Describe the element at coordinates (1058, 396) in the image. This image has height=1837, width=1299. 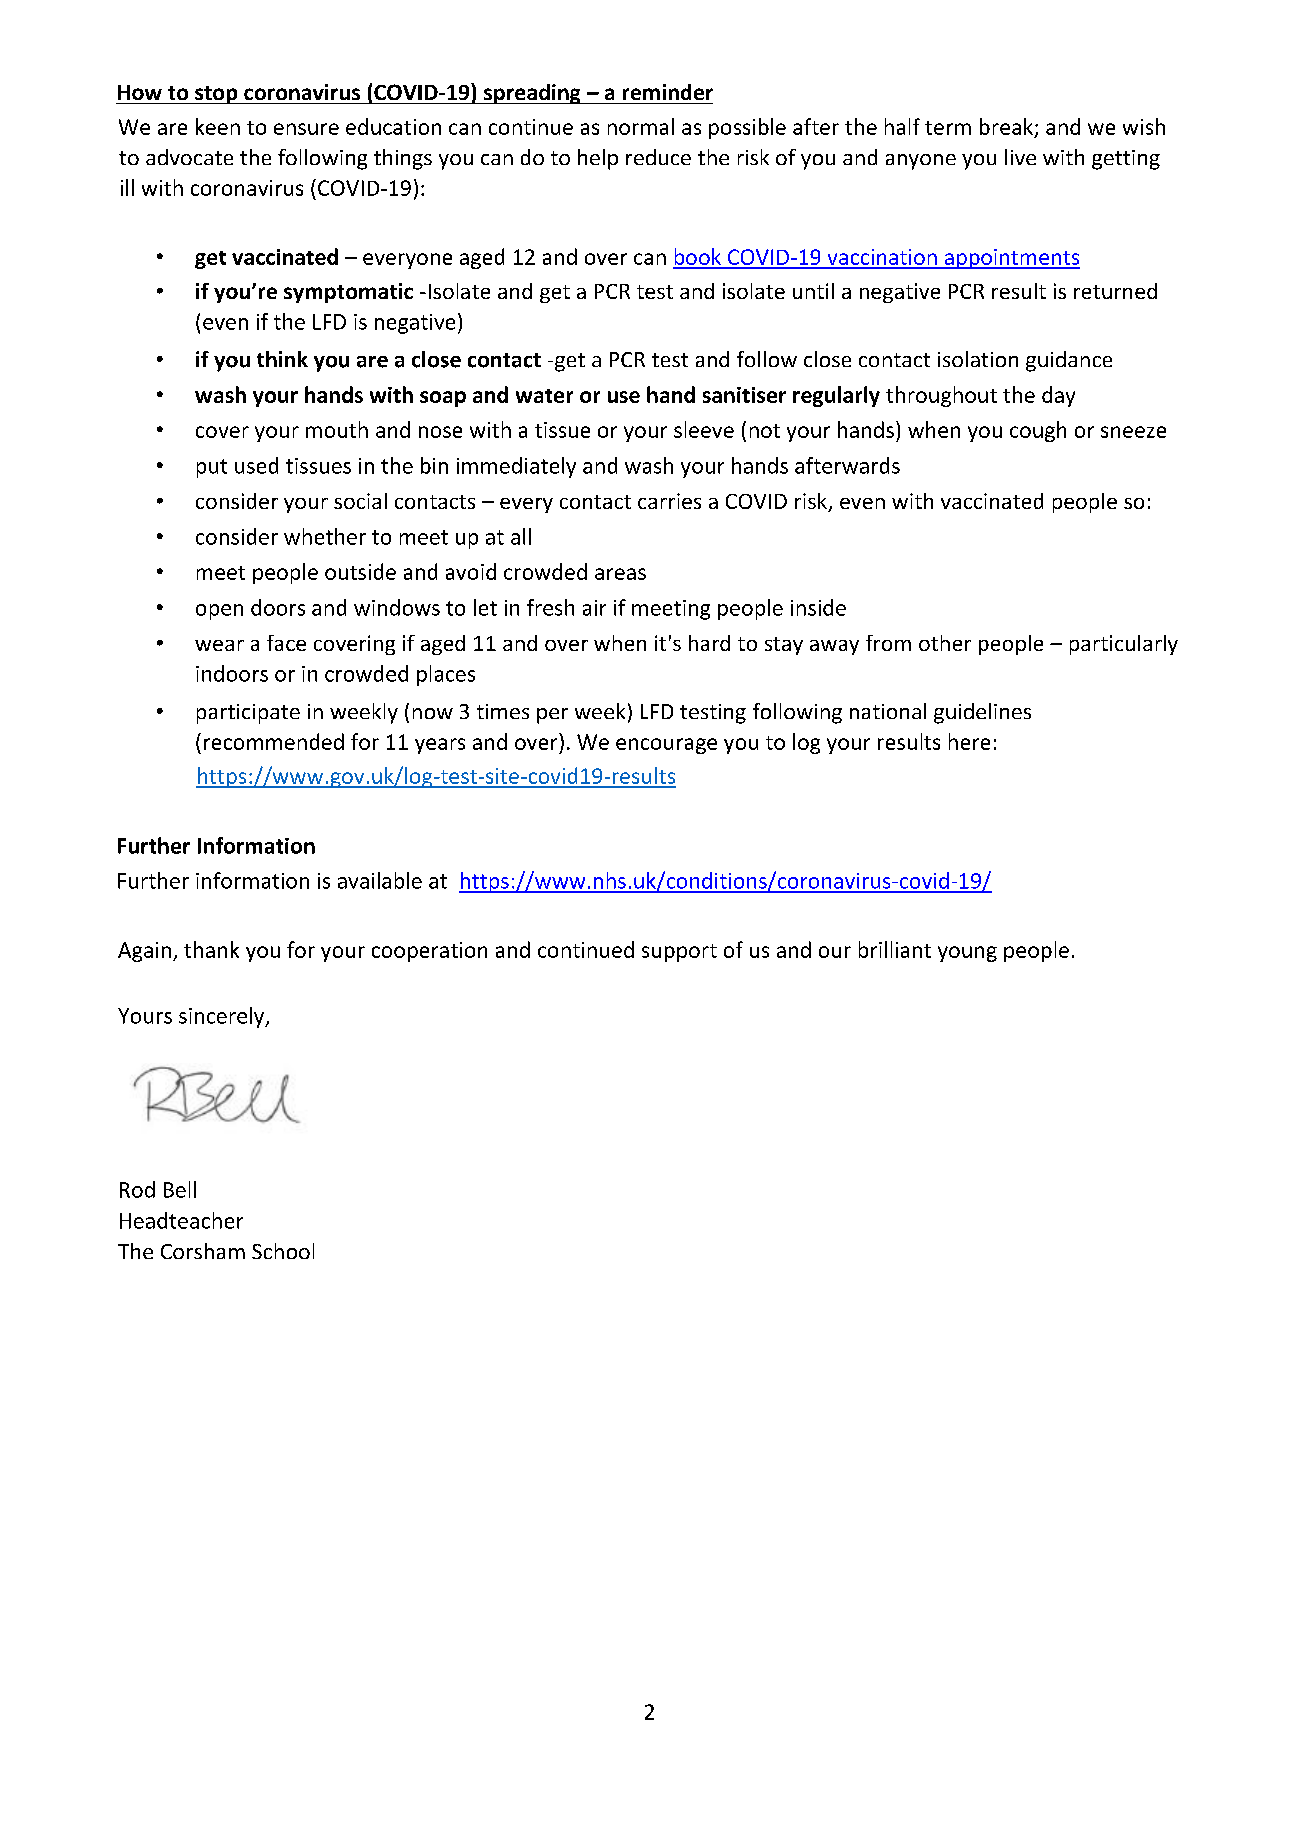
I see `day` at that location.
